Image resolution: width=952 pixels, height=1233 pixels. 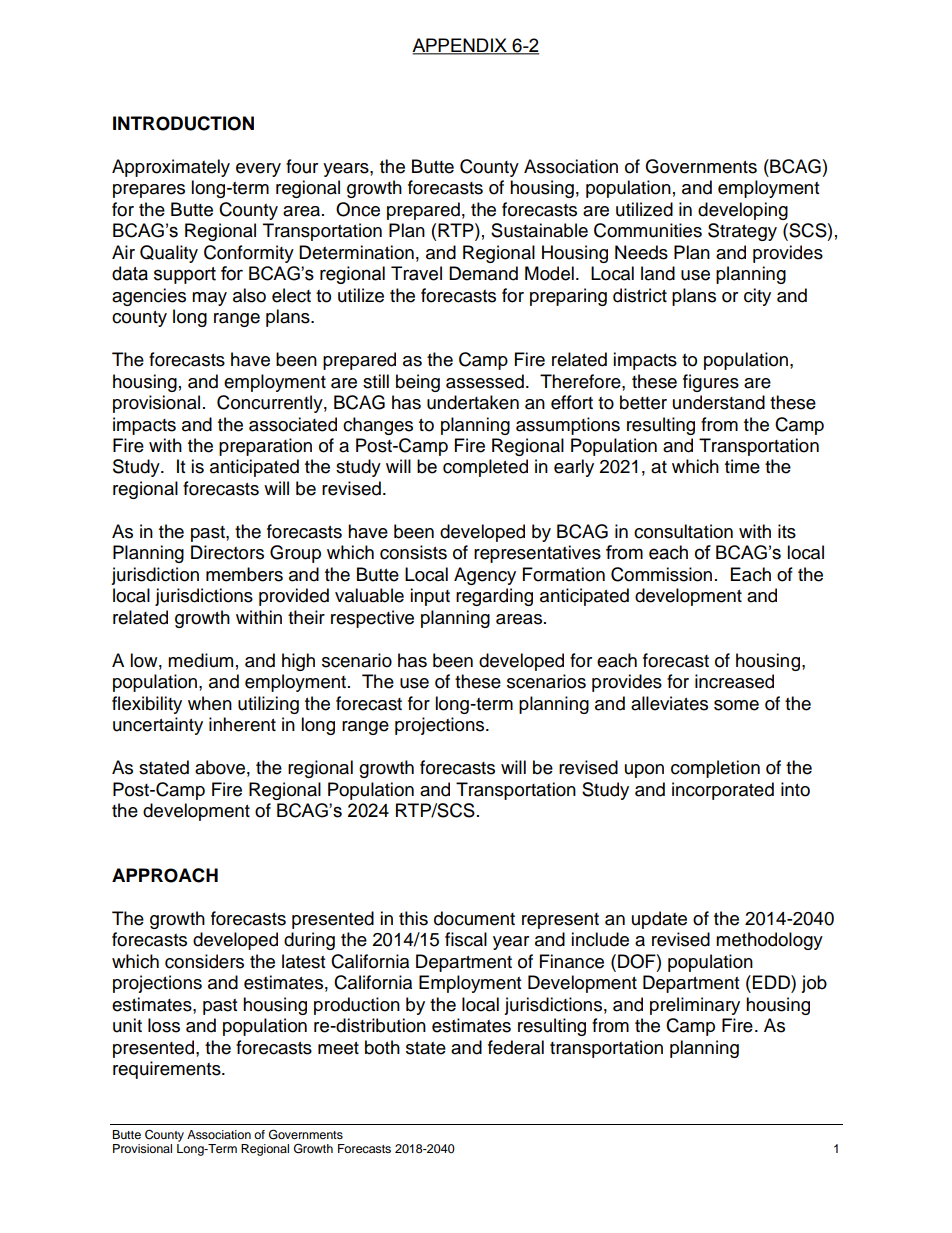 What do you see at coordinates (183, 123) in the image?
I see `INTRODUCTION` at bounding box center [183, 123].
